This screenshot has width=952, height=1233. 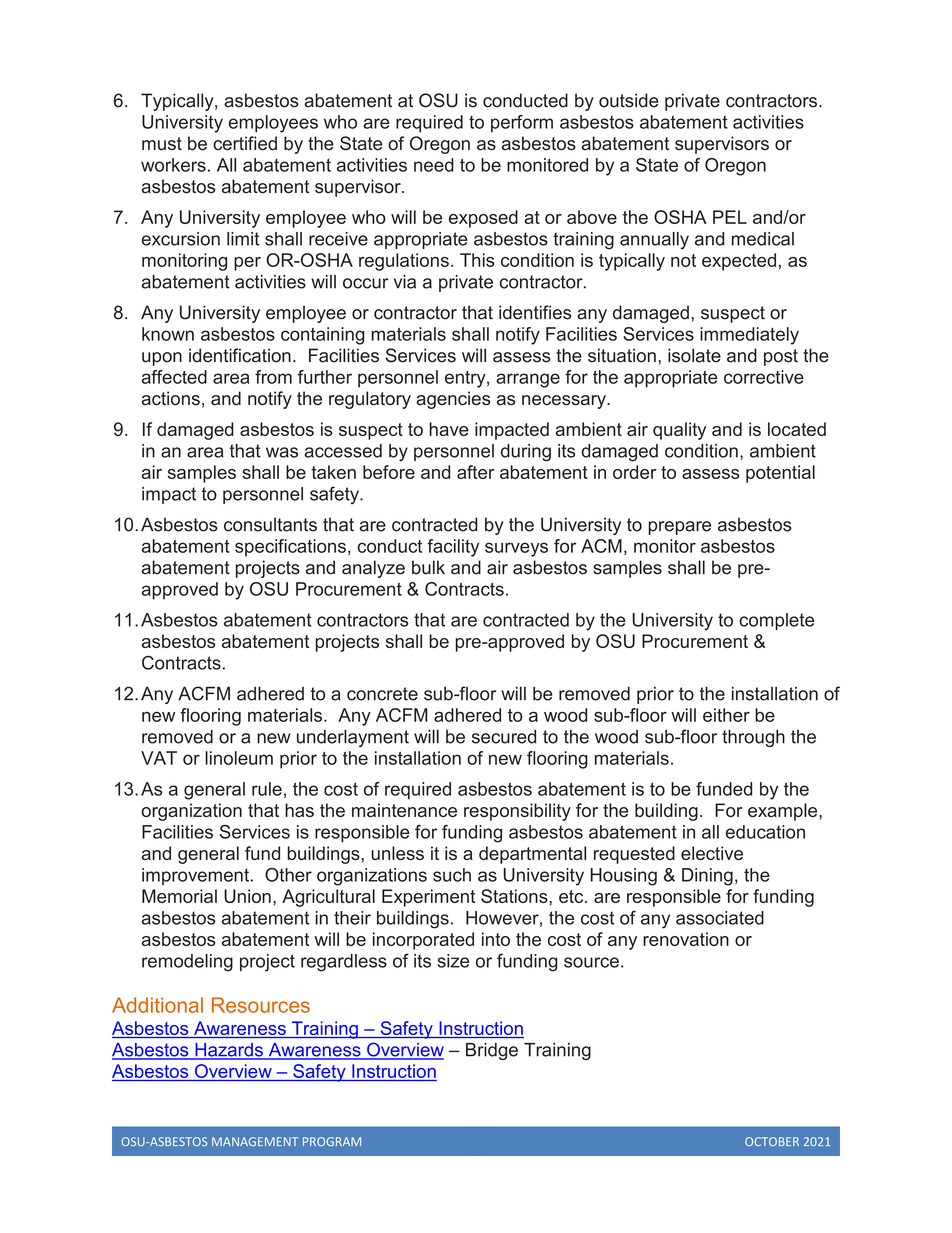 I want to click on Bridge, so click(x=492, y=1051).
